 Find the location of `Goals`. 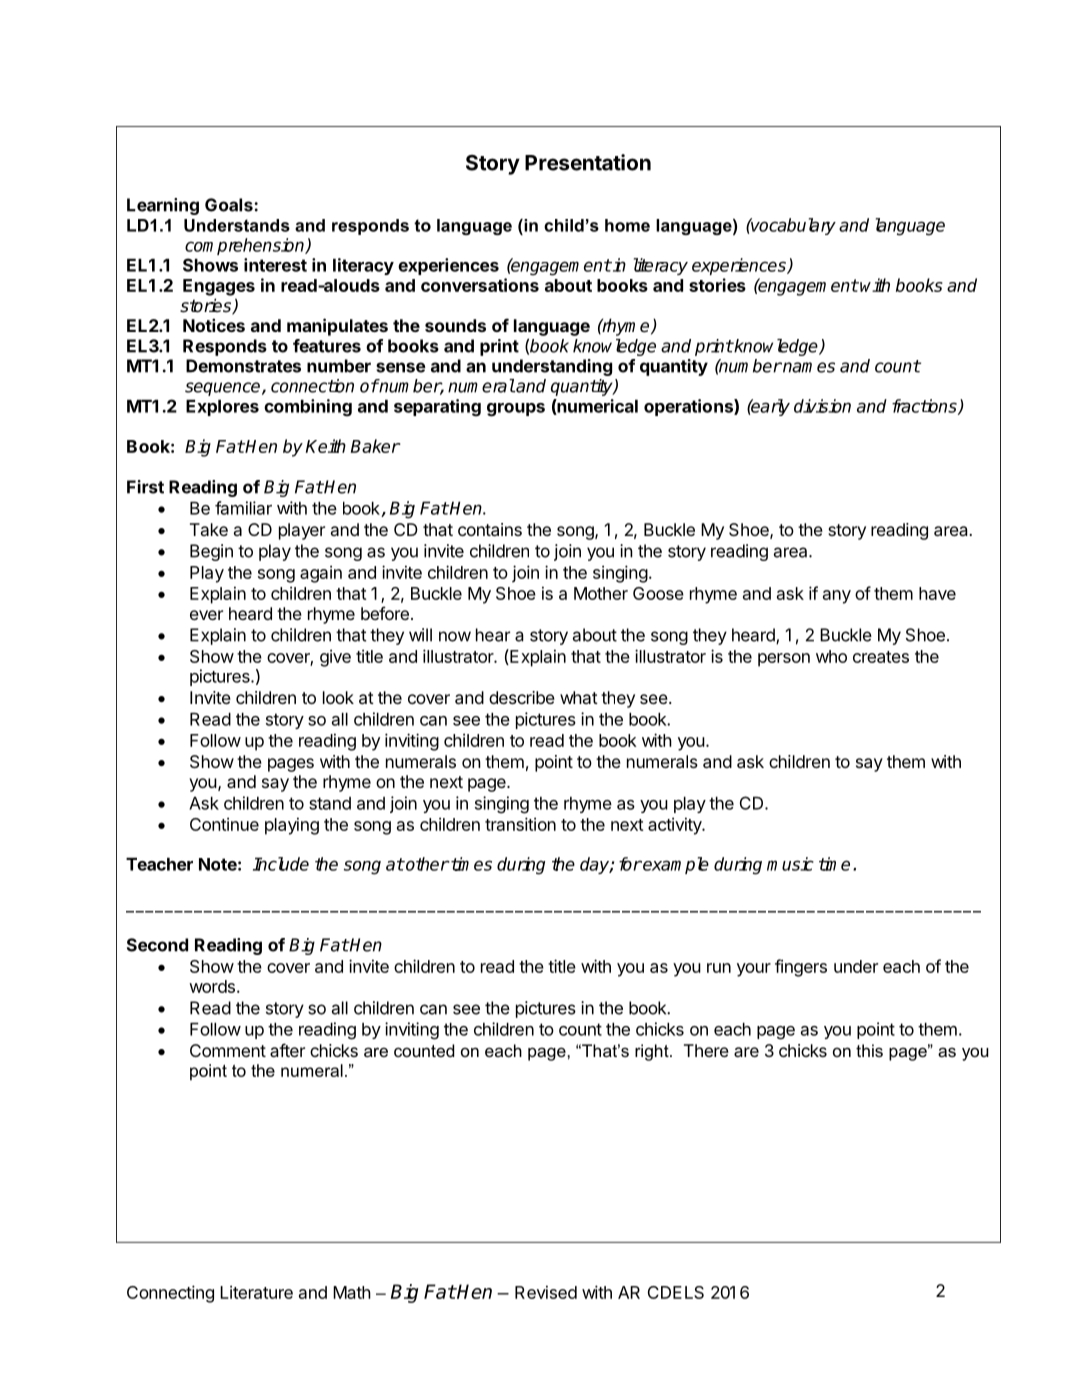

Goals is located at coordinates (230, 205).
